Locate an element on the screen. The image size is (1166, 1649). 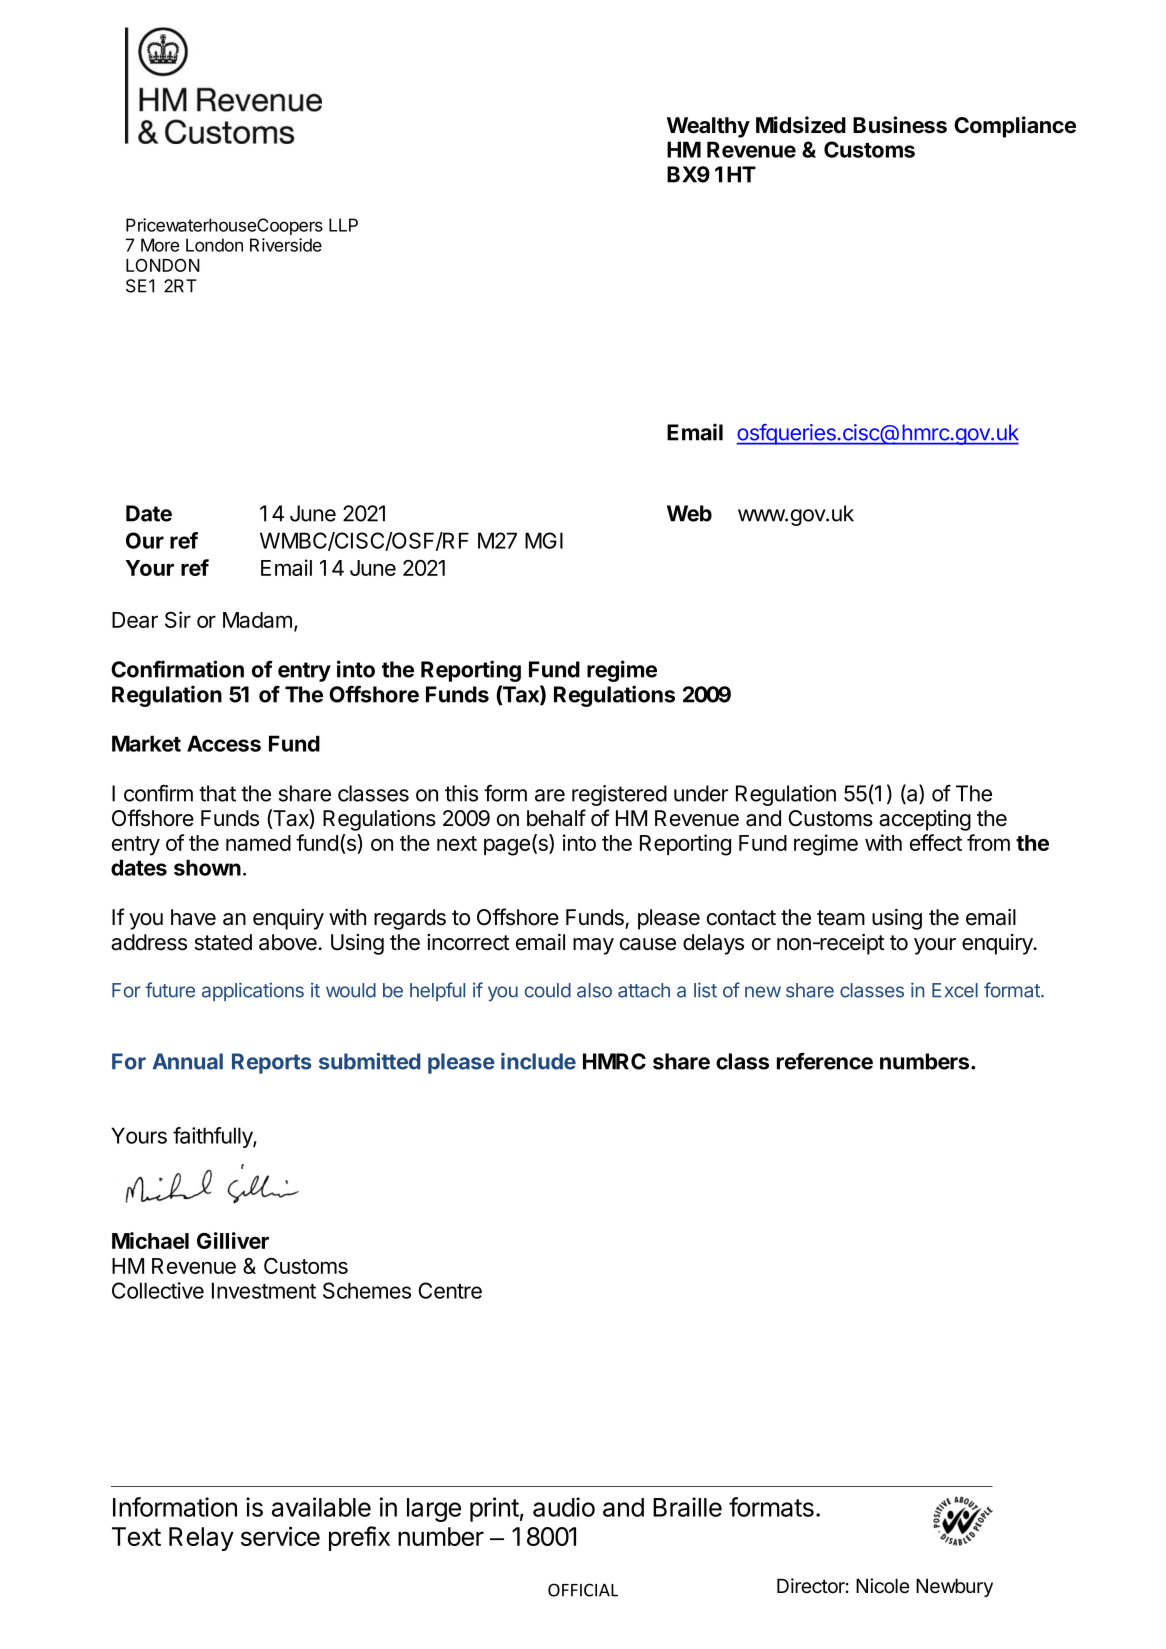
reference is located at coordinates (825, 1061).
